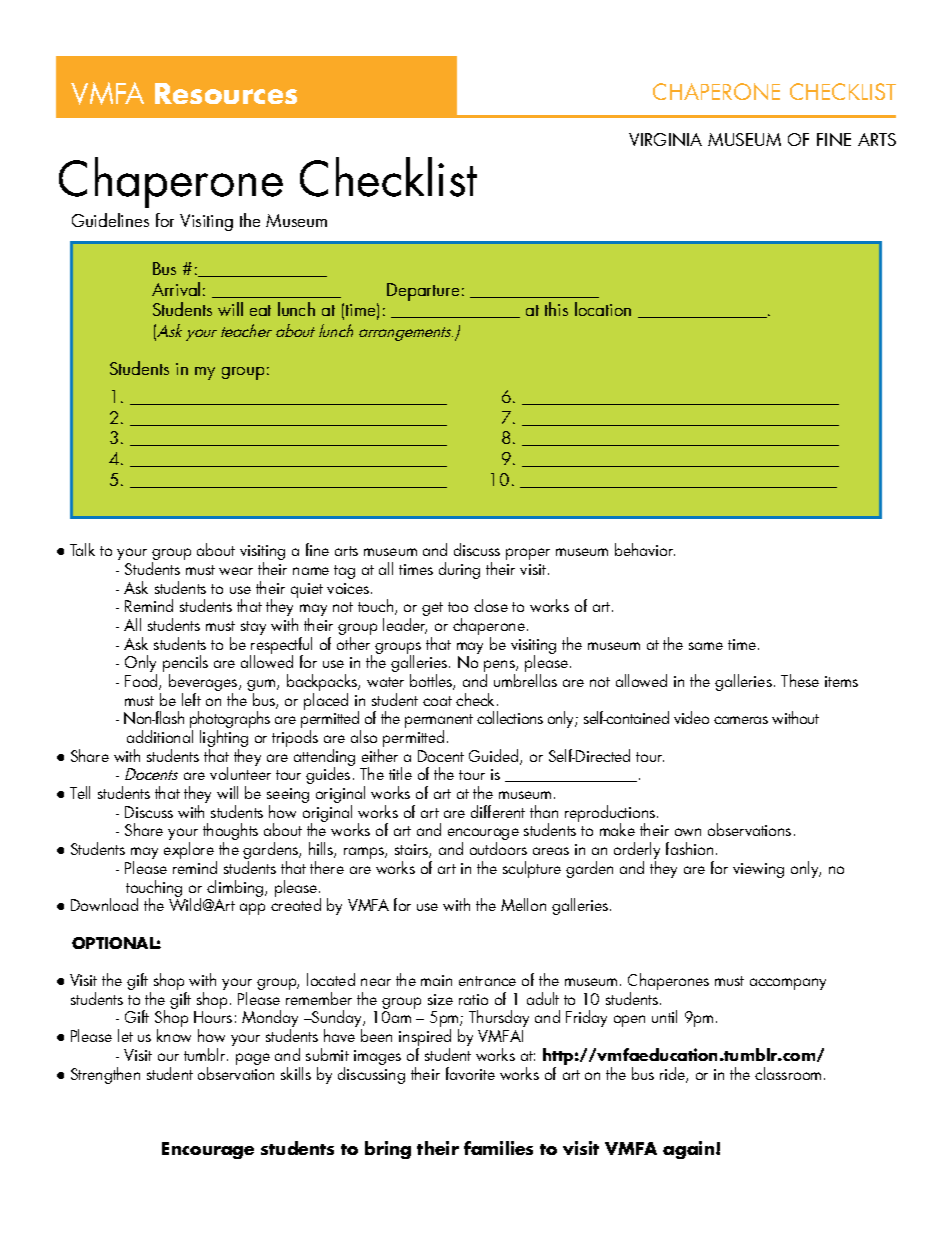 The width and height of the screenshot is (952, 1233). I want to click on VIRGINIA, so click(665, 139).
